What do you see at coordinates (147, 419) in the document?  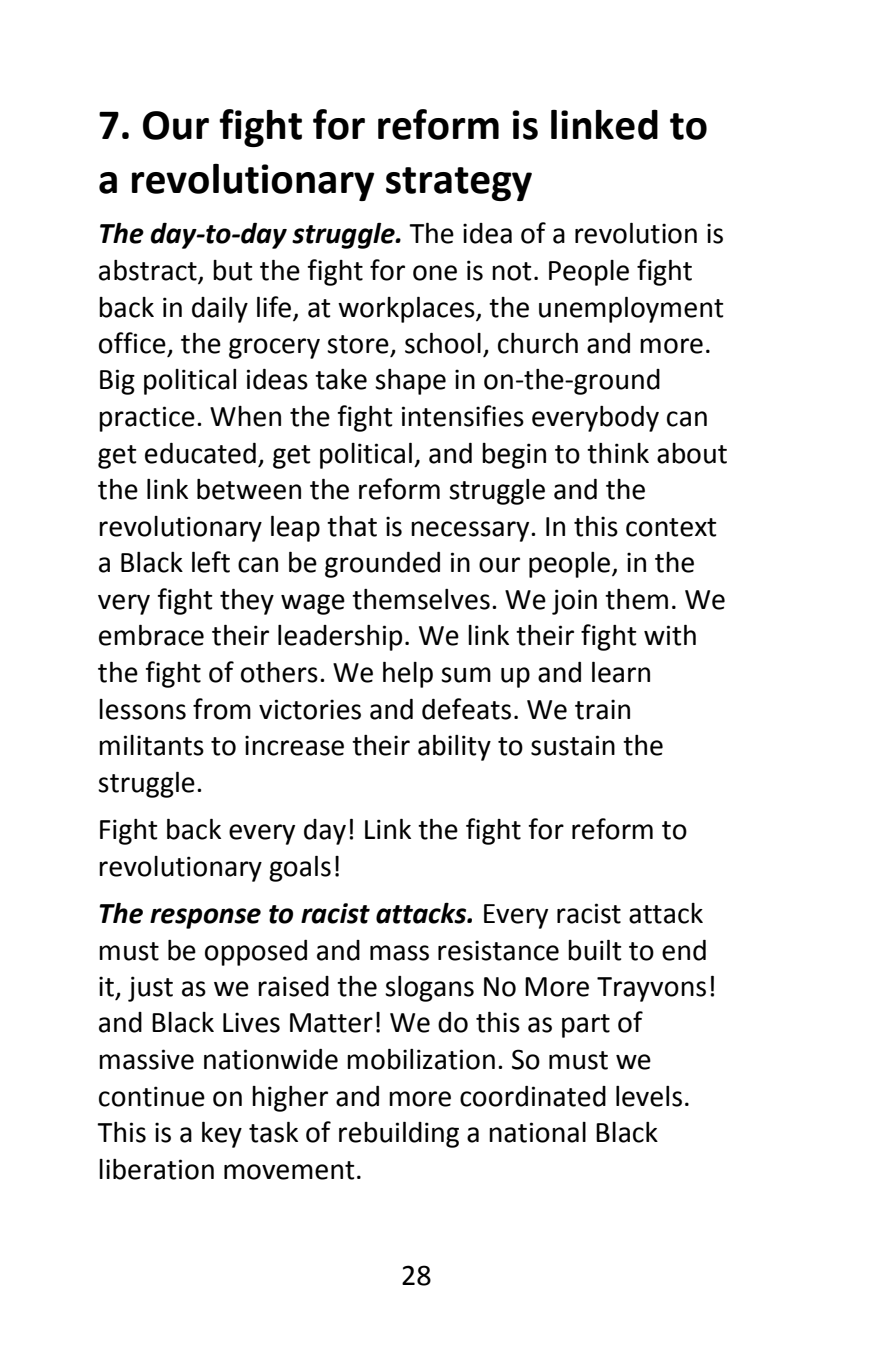 I see `practice` at bounding box center [147, 419].
